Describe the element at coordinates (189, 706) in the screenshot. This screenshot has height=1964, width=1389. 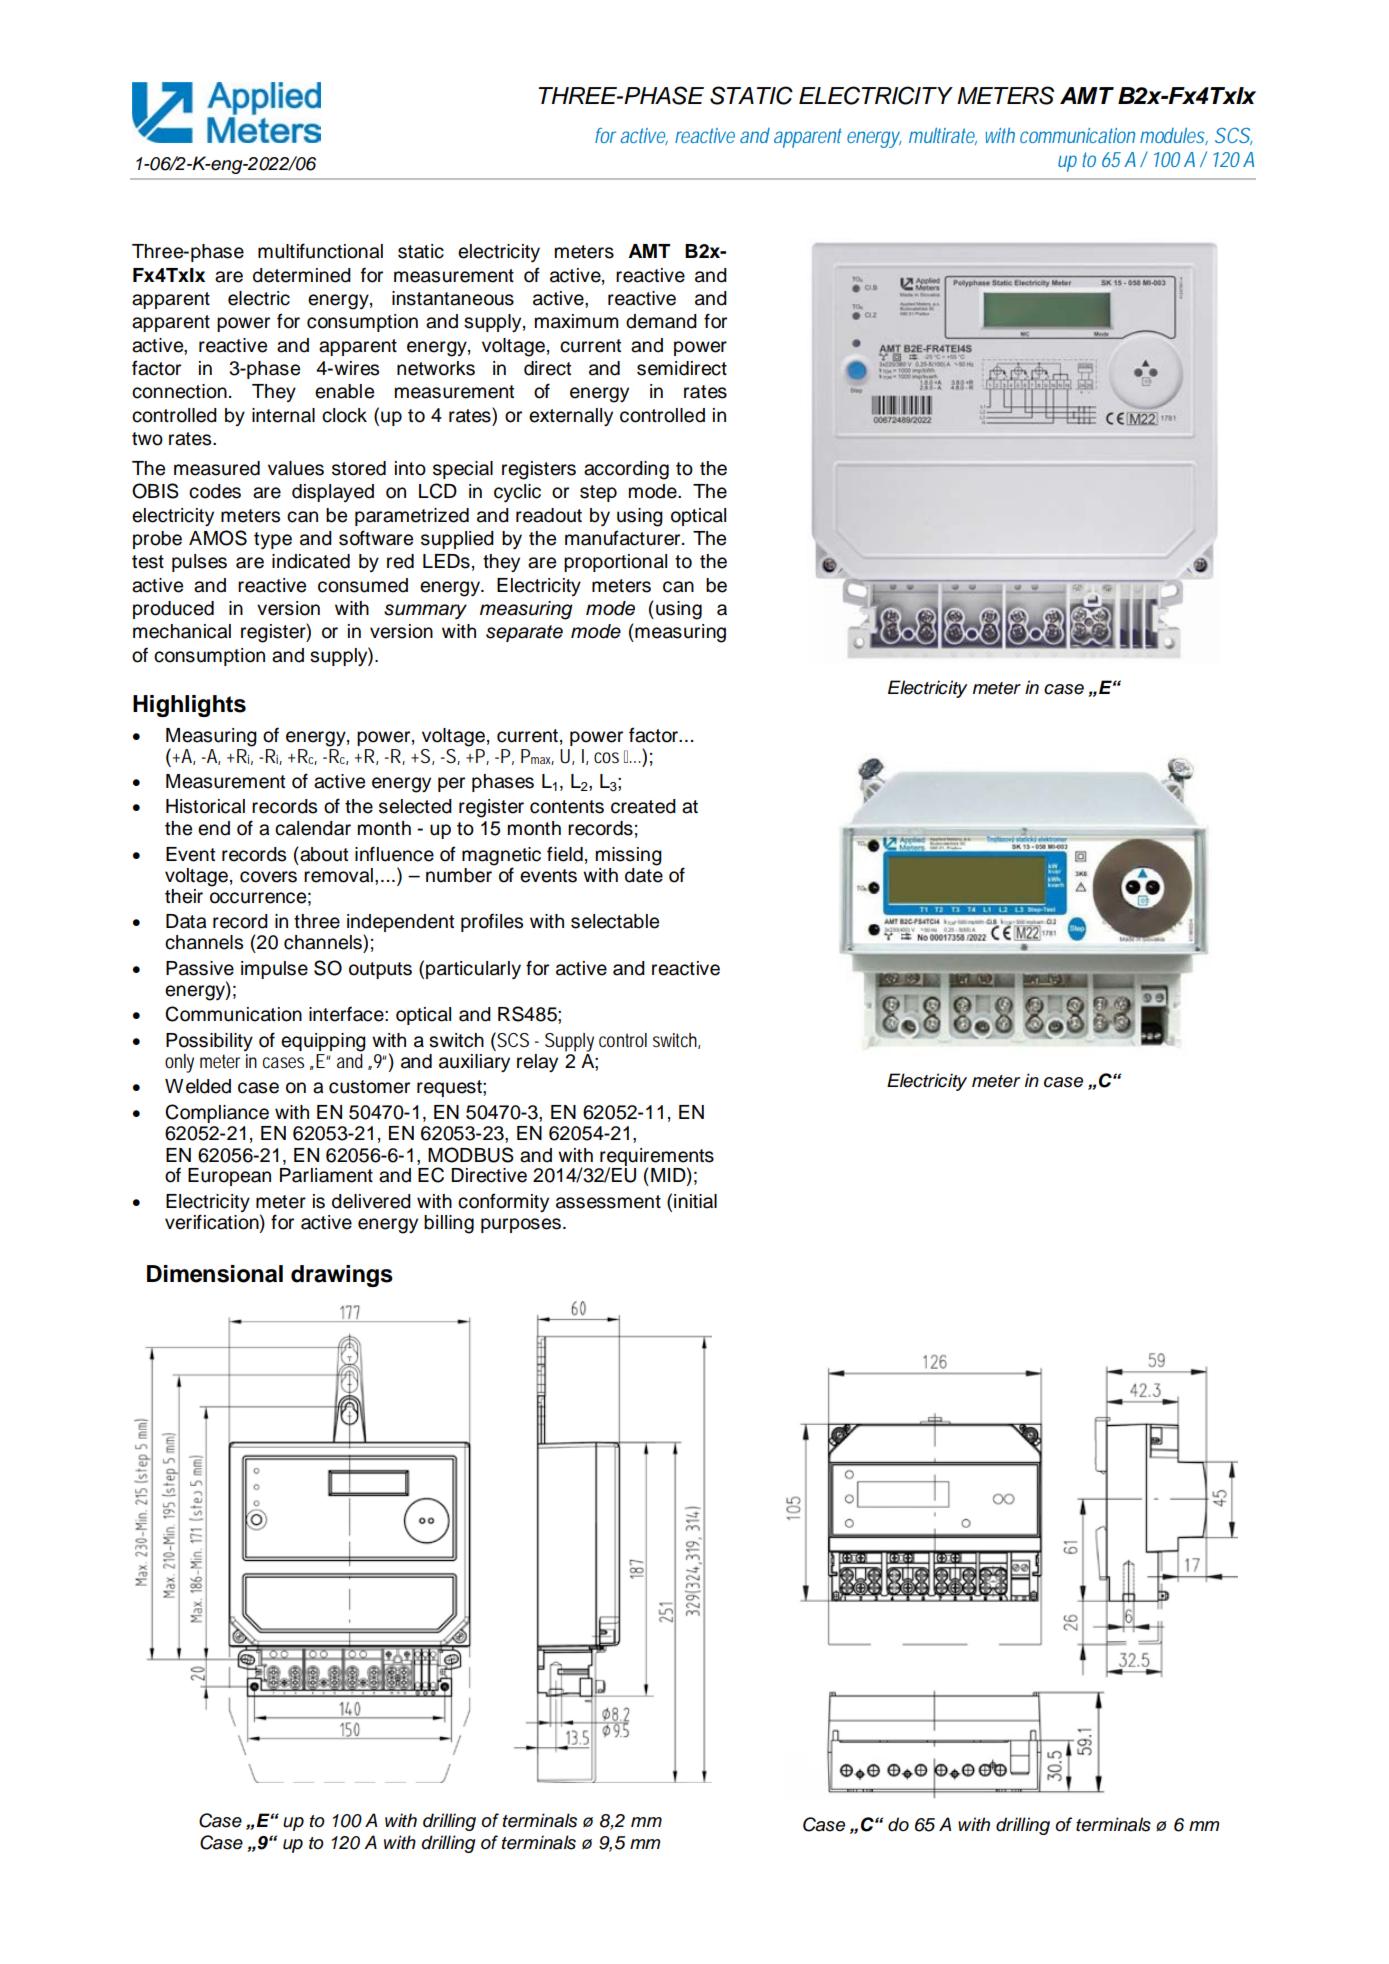
I see `Highlights` at that location.
